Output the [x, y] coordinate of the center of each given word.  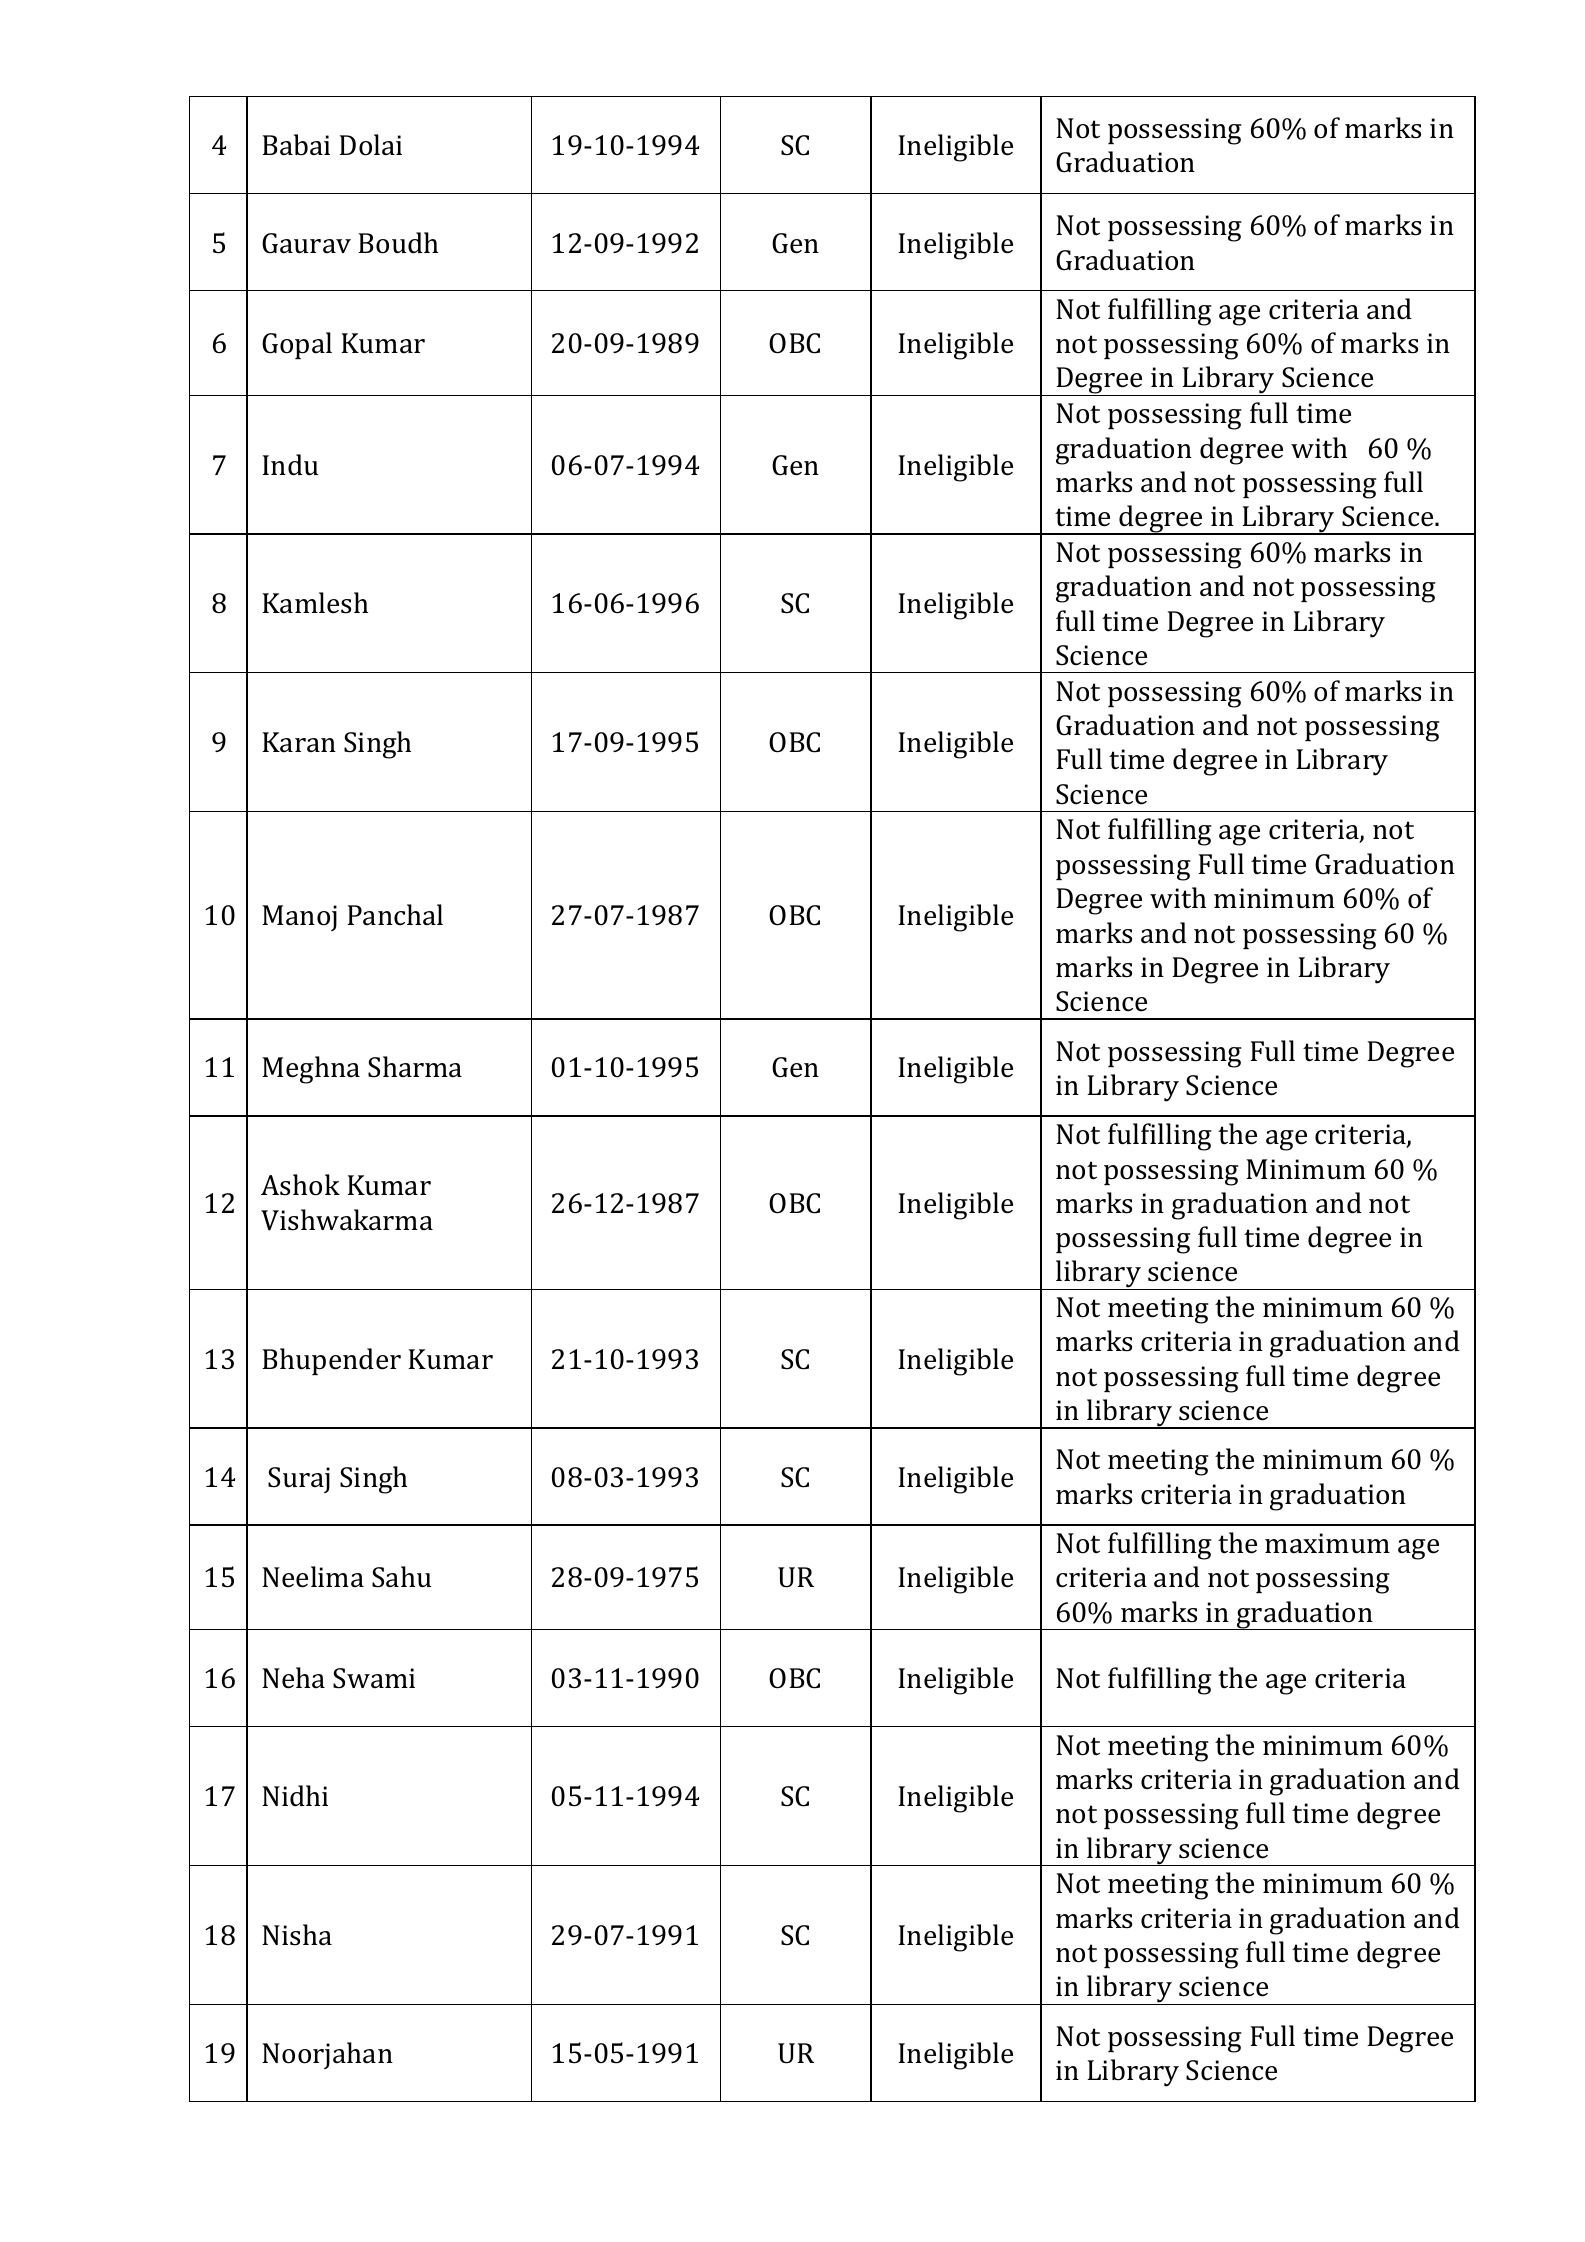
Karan [299, 742]
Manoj [299, 918]
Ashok [300, 1185]
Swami [374, 1678]
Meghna [311, 1070]
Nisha [297, 1935]
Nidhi [295, 1796]
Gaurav [306, 243]
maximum [1327, 1543]
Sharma [415, 1067]
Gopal [297, 345]
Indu [290, 465]
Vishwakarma [347, 1220]
